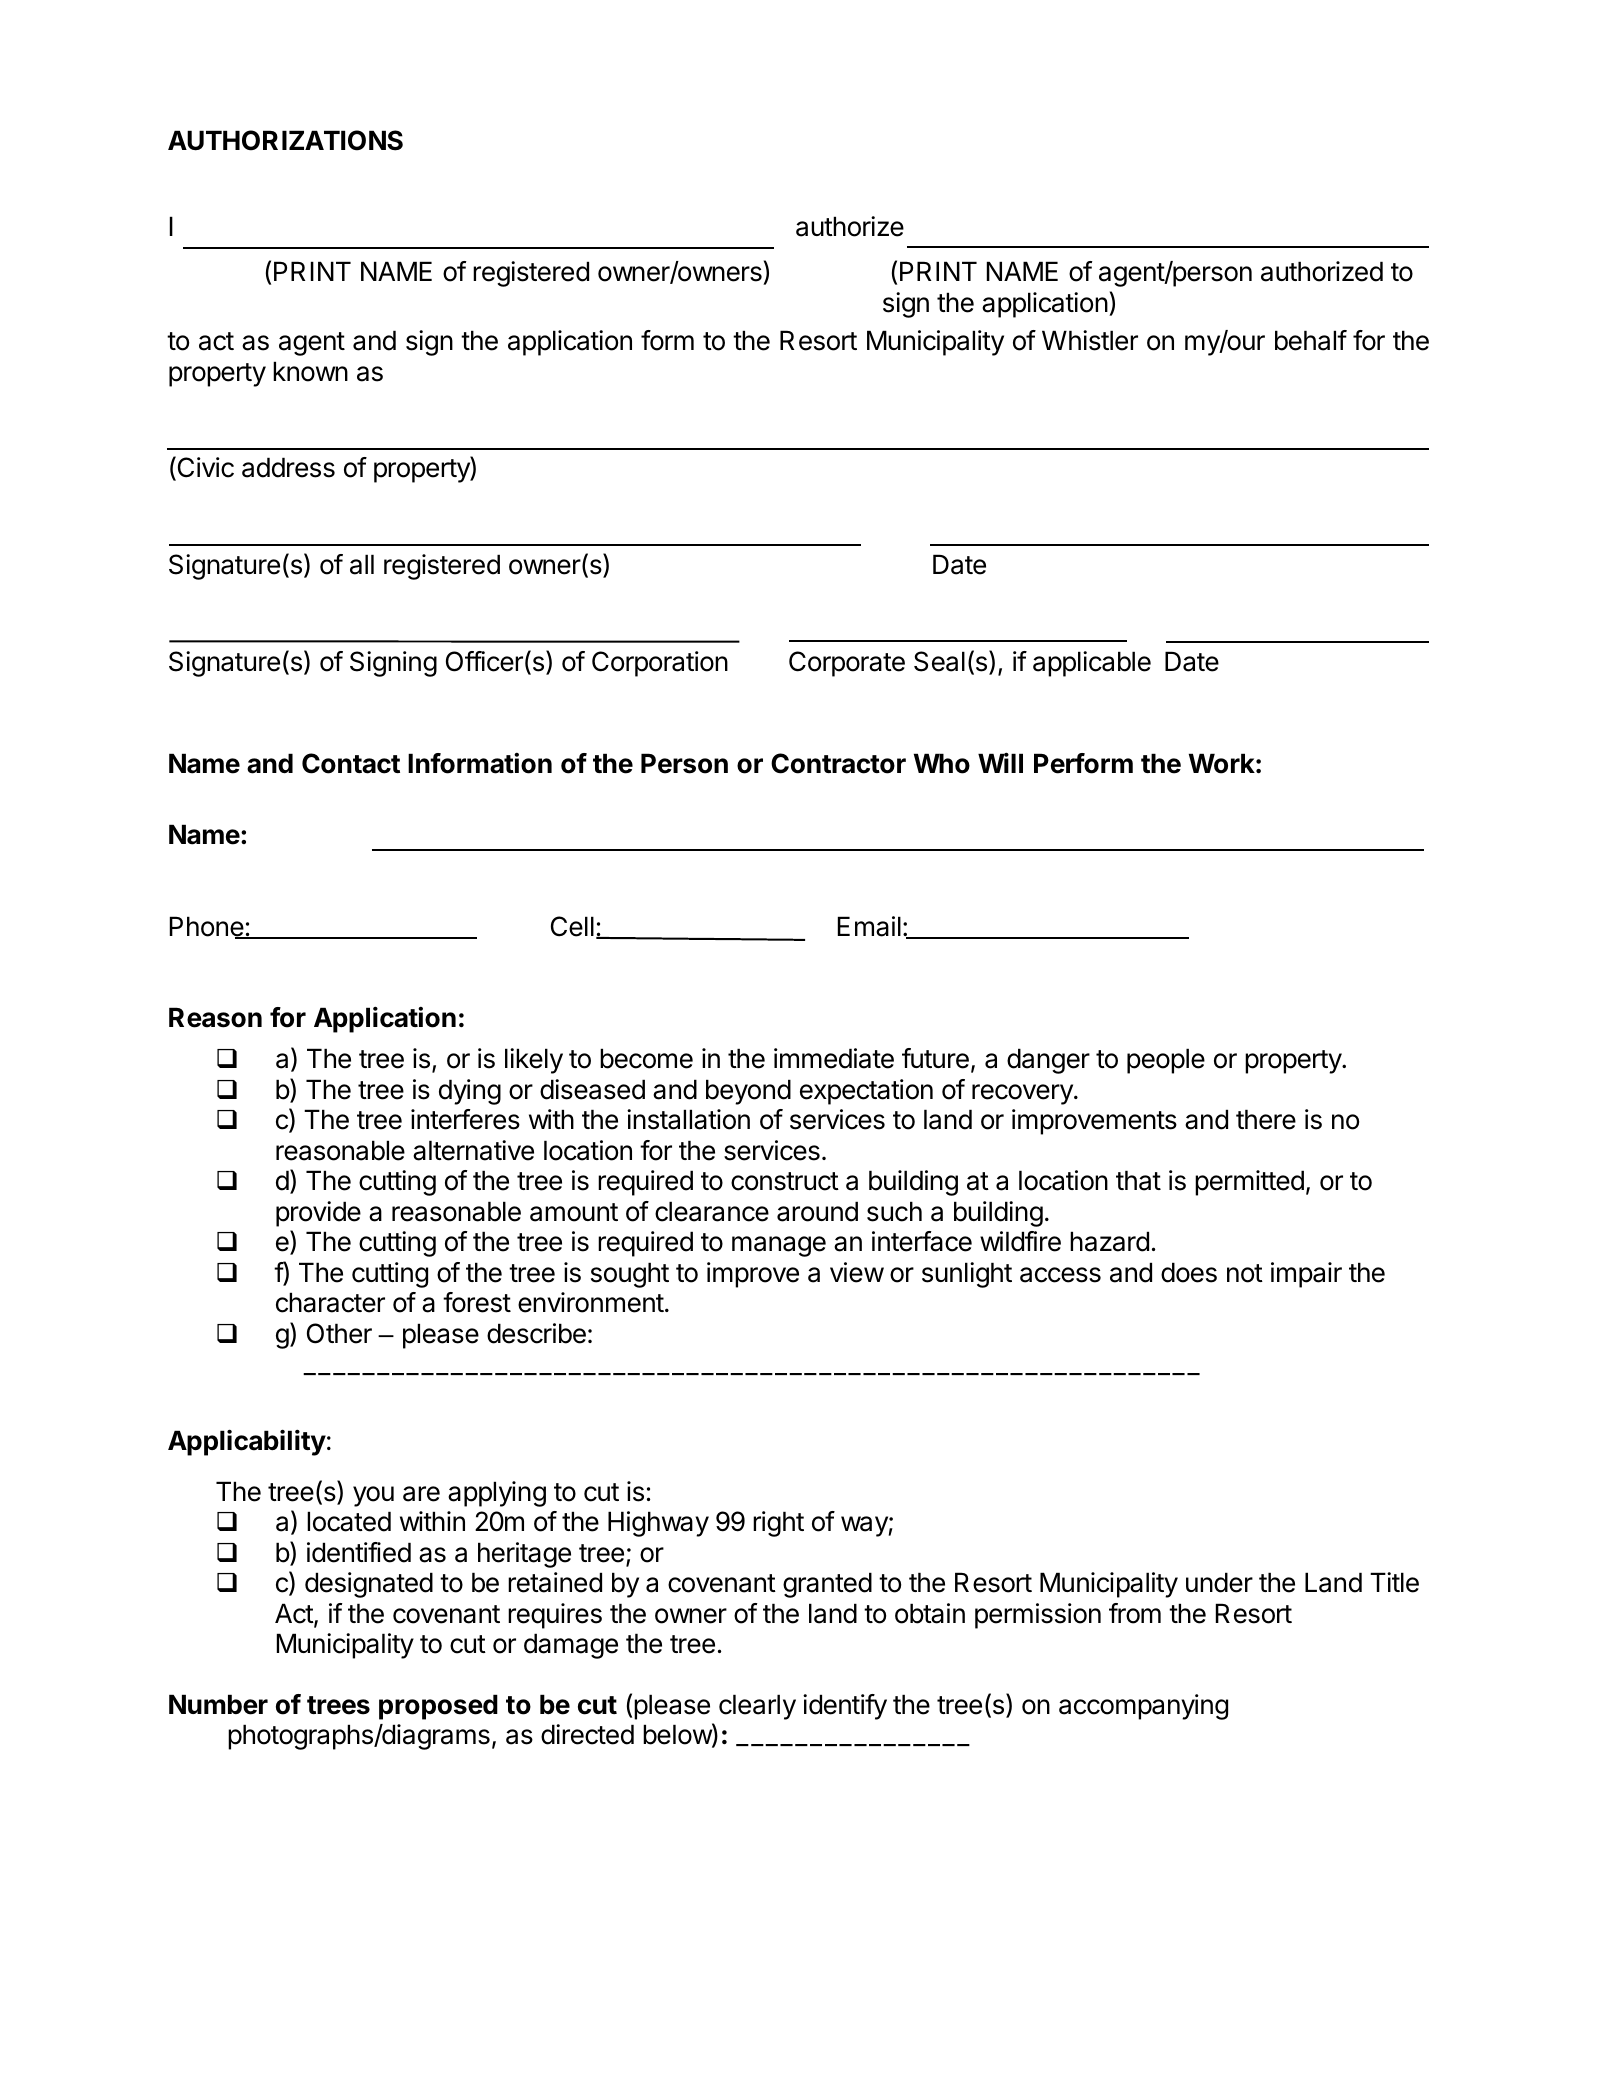  Describe the element at coordinates (285, 140) in the screenshot. I see `AUTHORIZATIONS` at that location.
